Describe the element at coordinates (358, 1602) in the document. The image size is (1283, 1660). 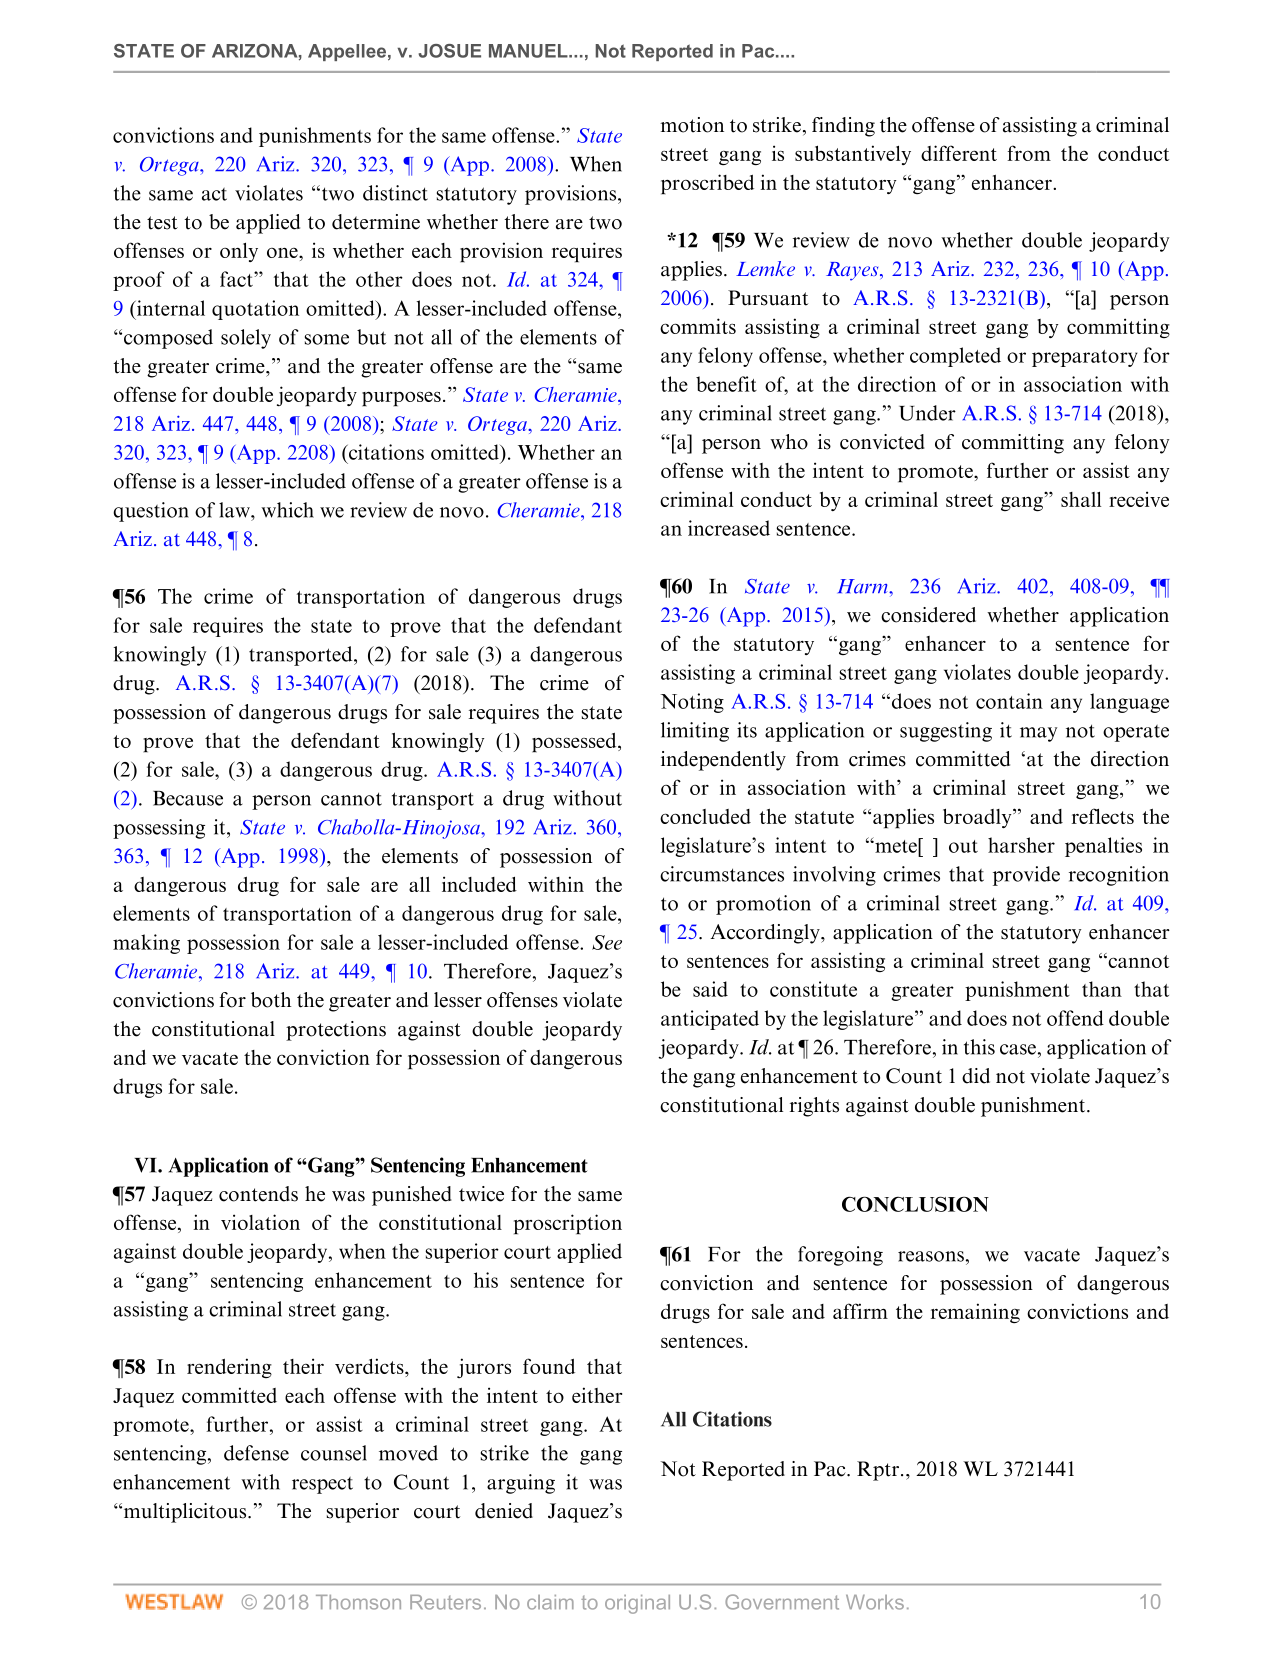
I see `Thomson` at that location.
